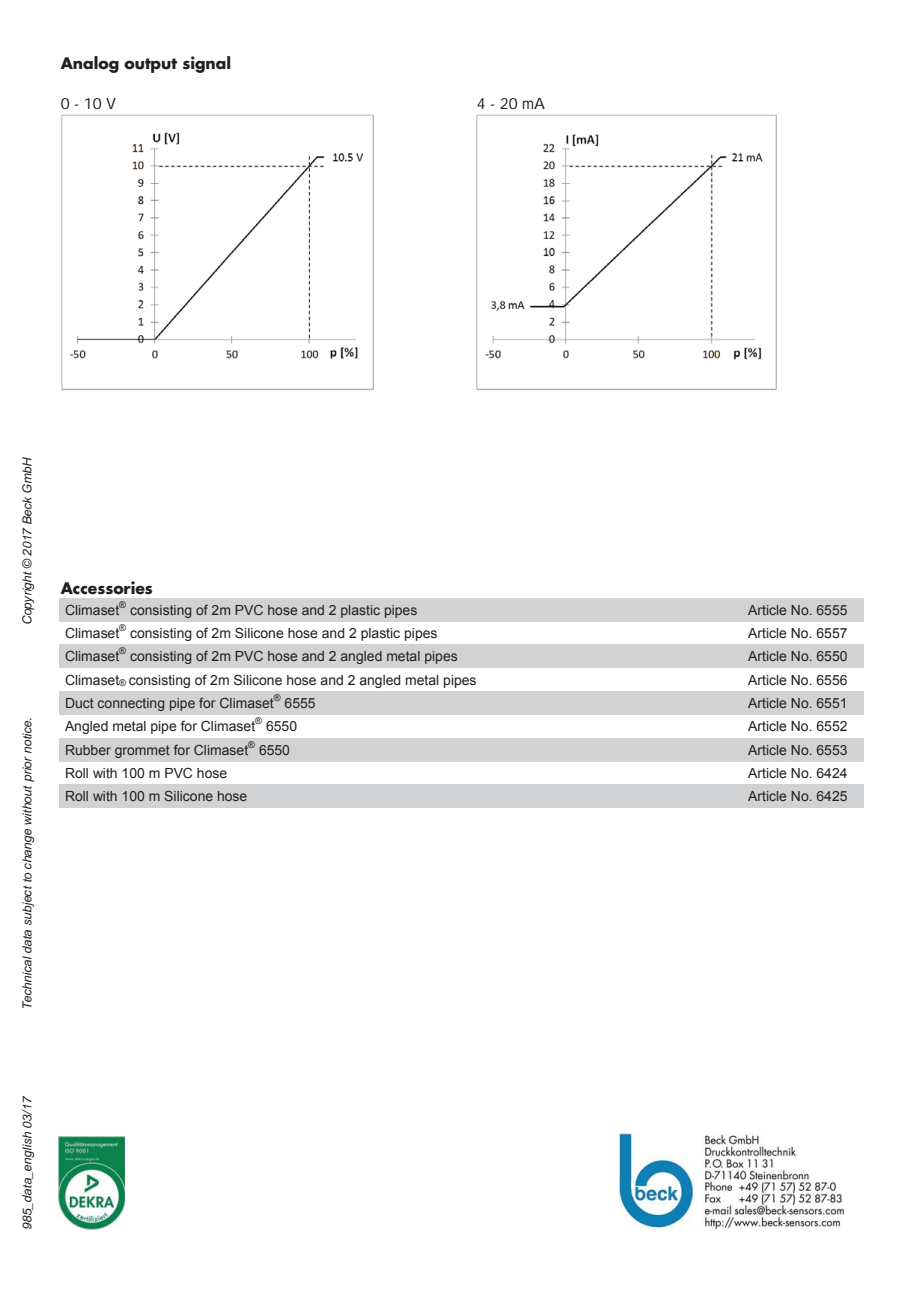  Describe the element at coordinates (207, 64) in the page. I see `signal` at that location.
